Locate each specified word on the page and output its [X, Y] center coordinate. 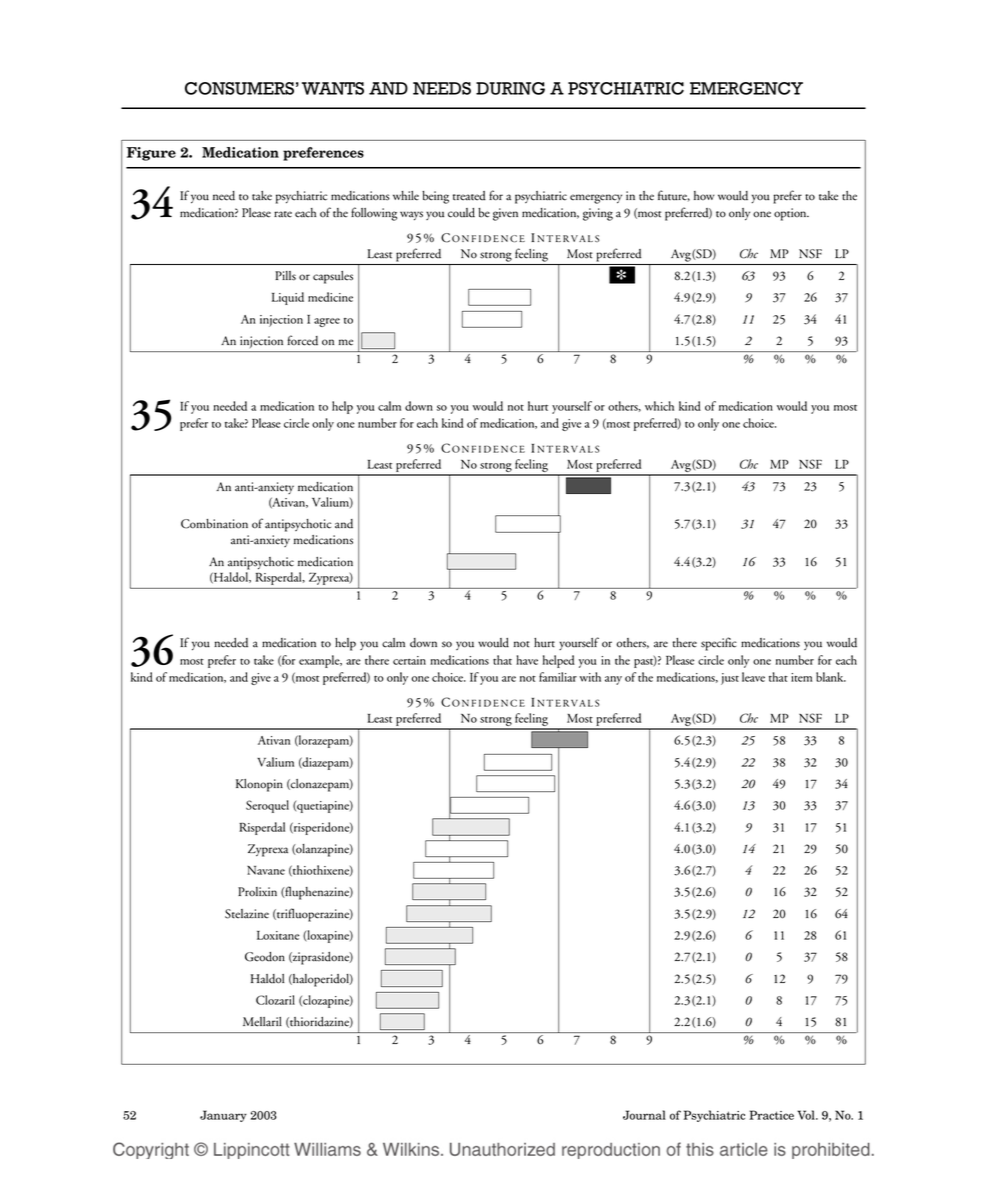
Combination [214, 524]
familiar [558, 677]
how [704, 195]
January [223, 1116]
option [791, 214]
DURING [510, 88]
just [730, 679]
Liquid [288, 298]
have [527, 660]
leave [753, 677]
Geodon [265, 957]
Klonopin [259, 785]
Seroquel [267, 806]
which [659, 406]
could [461, 213]
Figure [151, 154]
